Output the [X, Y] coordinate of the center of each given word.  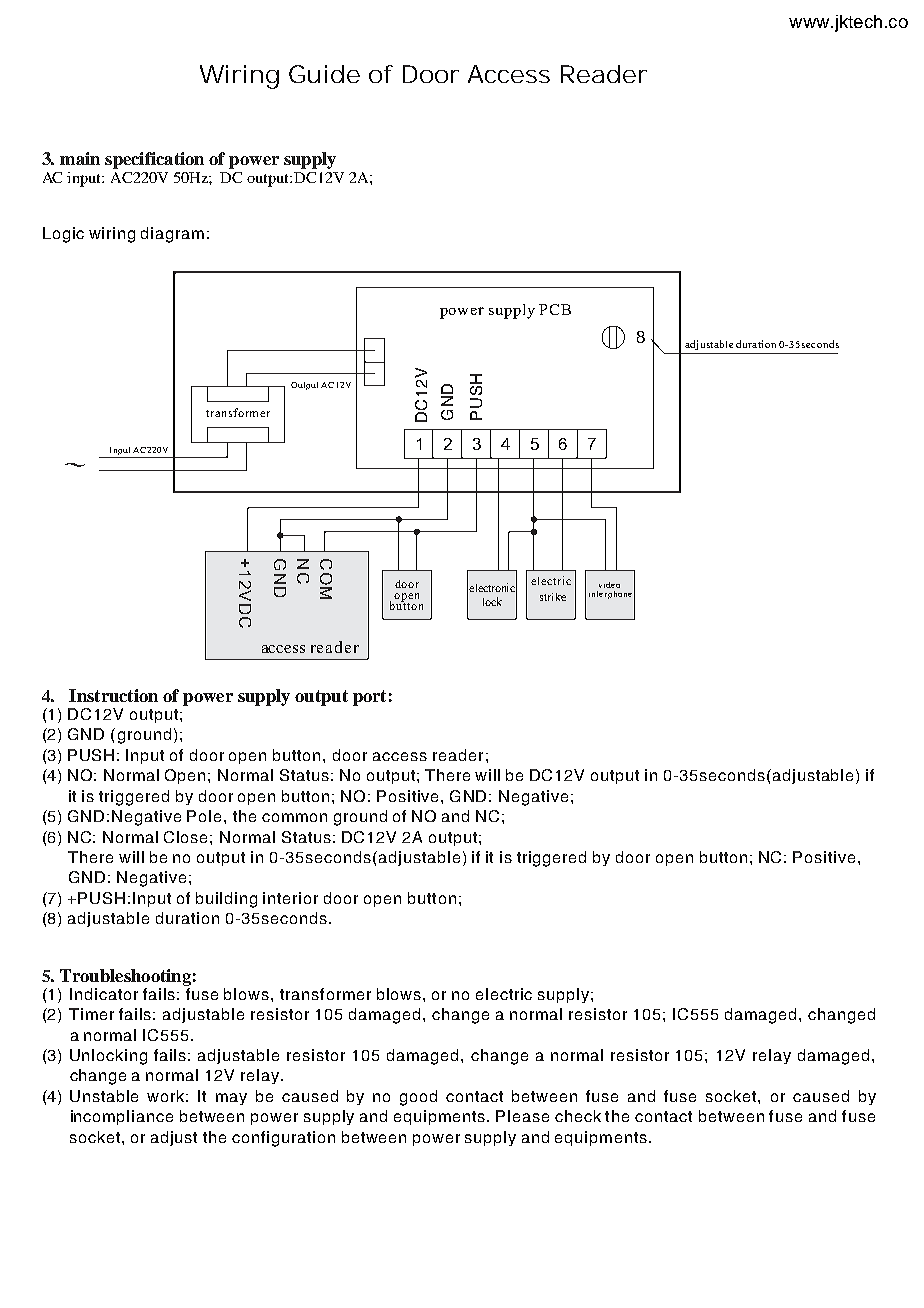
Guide [324, 74]
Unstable [104, 1096]
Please [522, 1116]
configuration [283, 1139]
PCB [555, 309]
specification [154, 160]
